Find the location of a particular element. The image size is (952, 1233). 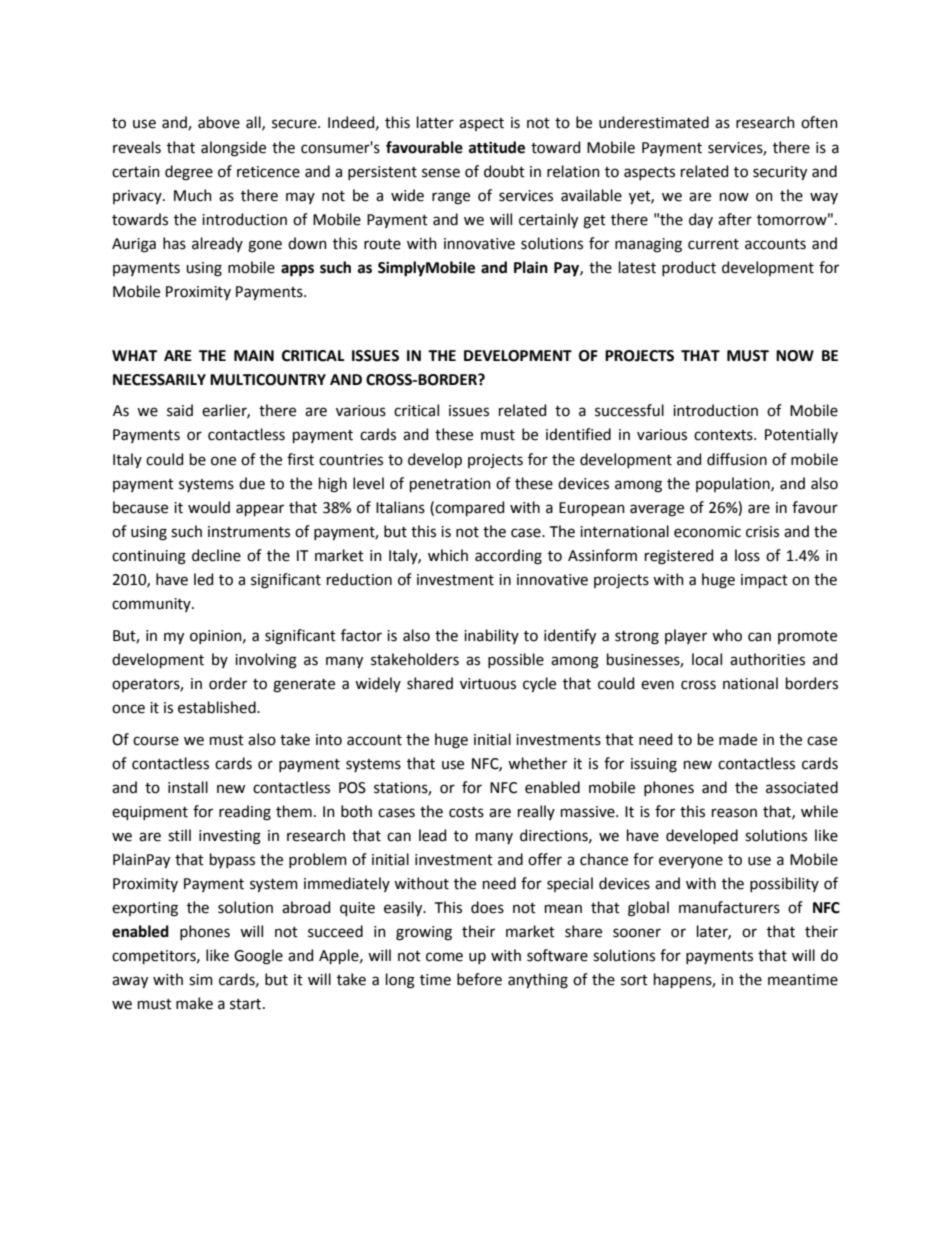

contexts is located at coordinates (724, 435).
